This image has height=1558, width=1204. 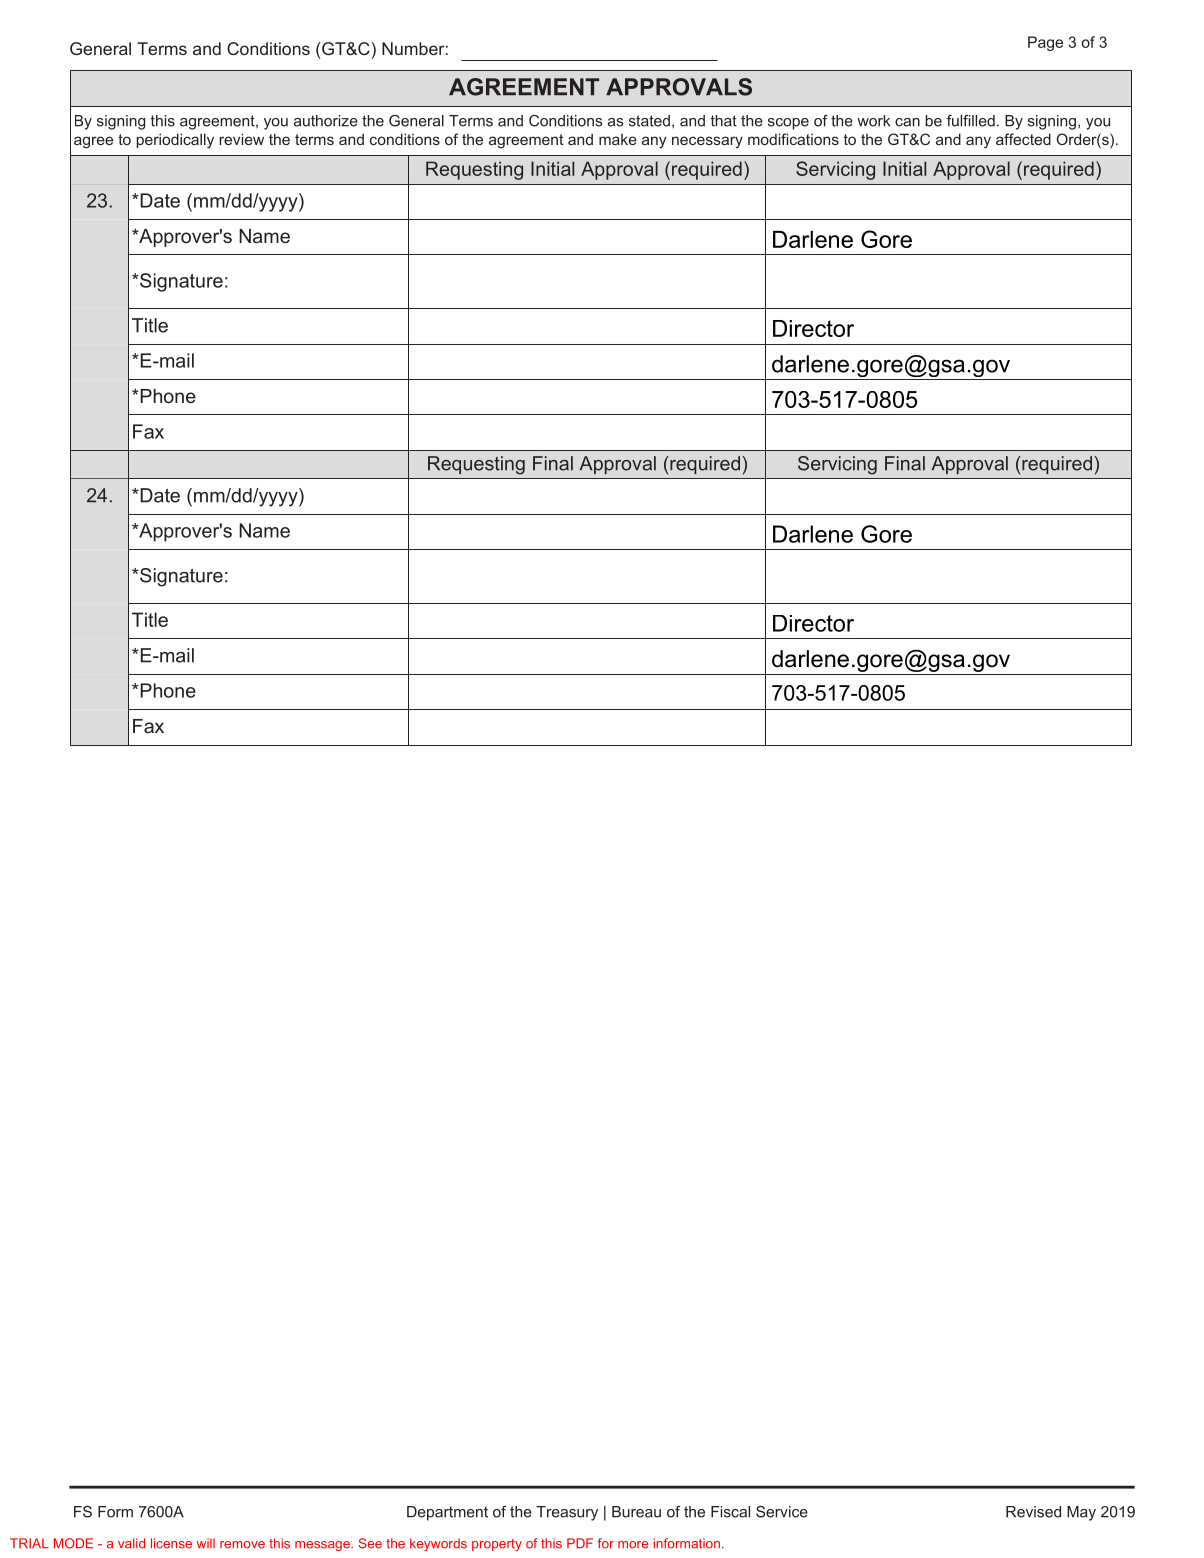 What do you see at coordinates (1023, 139) in the image?
I see `affected` at bounding box center [1023, 139].
